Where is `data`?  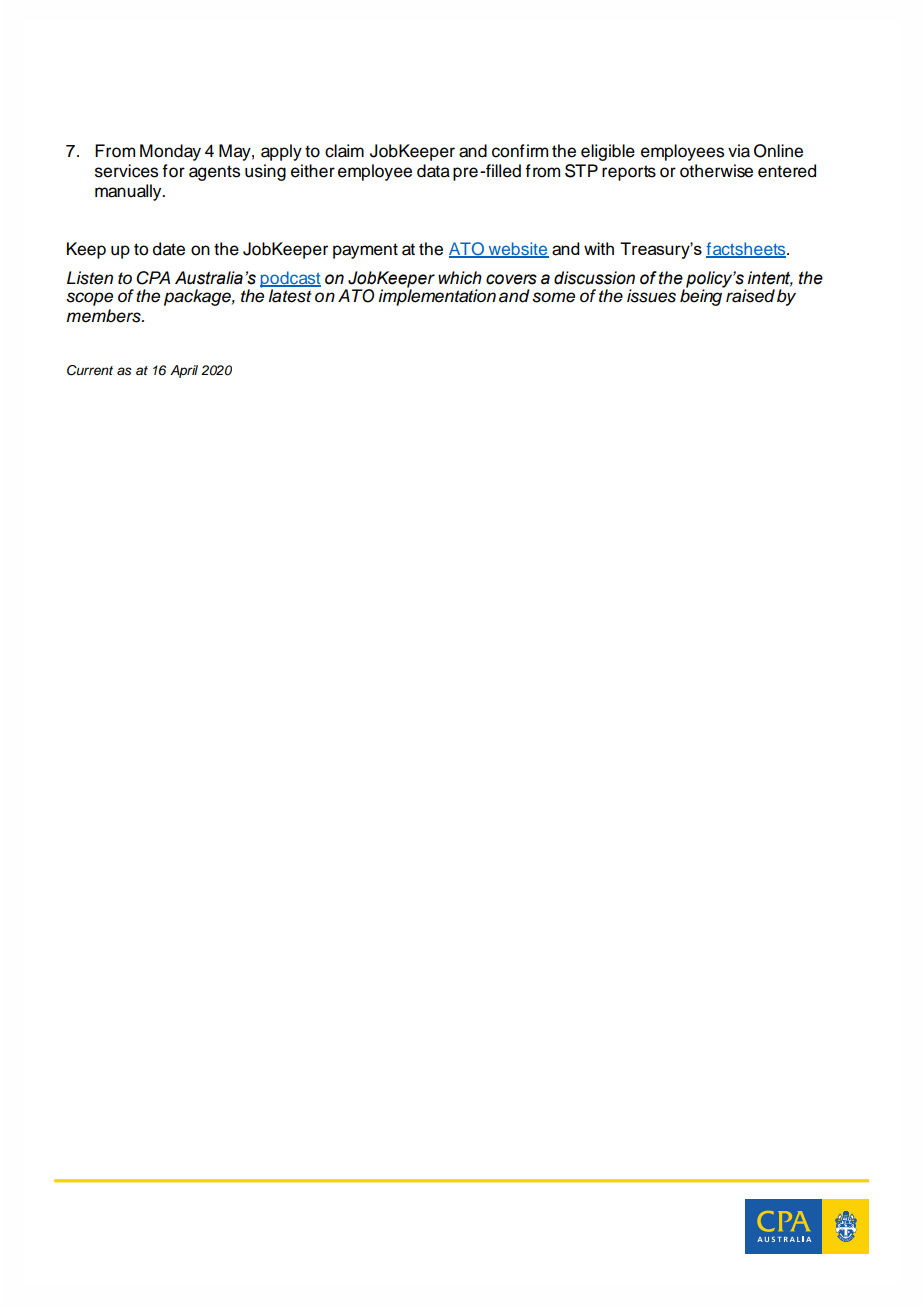
data is located at coordinates (433, 171).
